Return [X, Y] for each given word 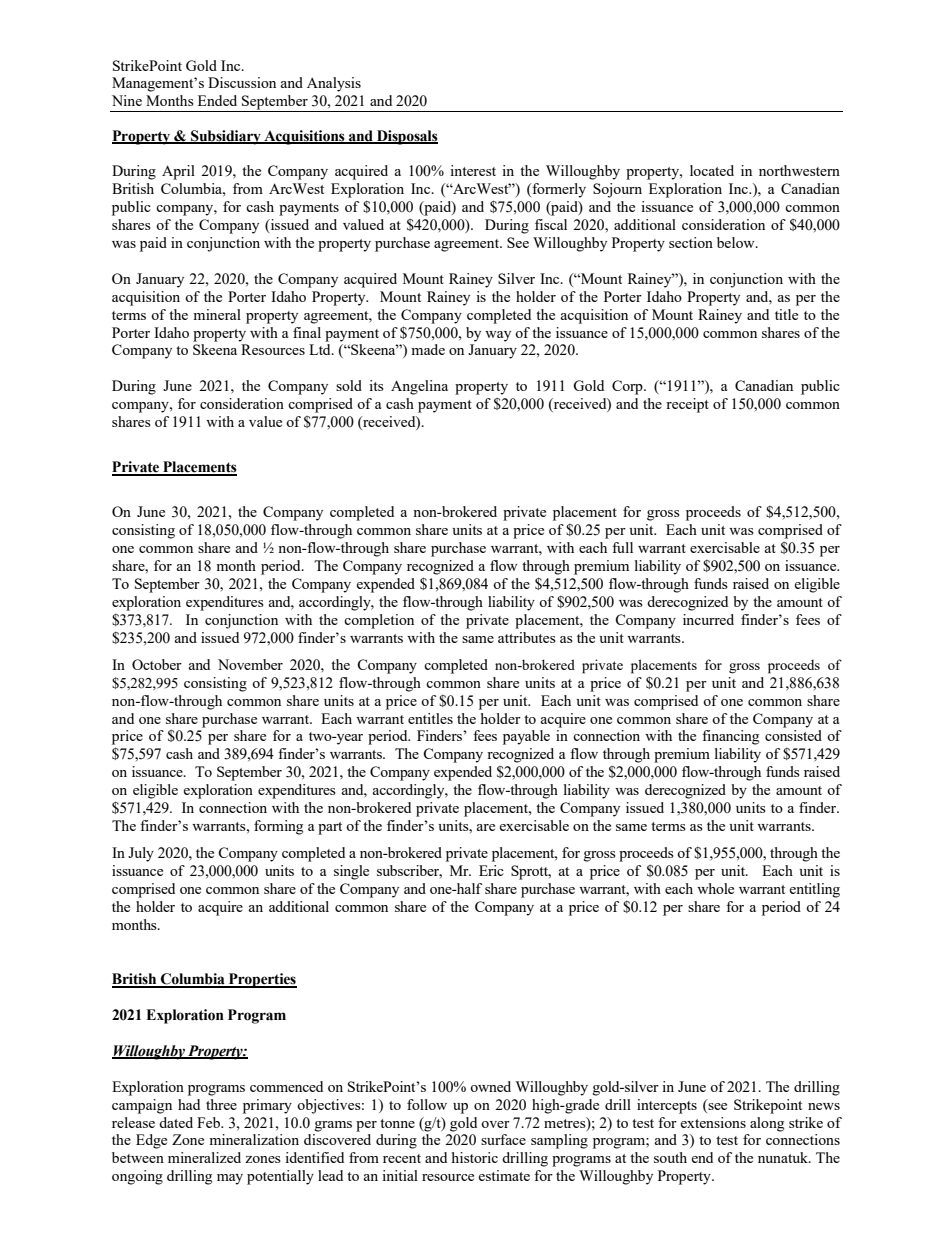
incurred [708, 619]
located [712, 170]
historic [475, 1157]
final [307, 332]
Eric [491, 870]
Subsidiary [226, 137]
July [141, 854]
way [498, 336]
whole [715, 888]
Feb [210, 1122]
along [767, 1124]
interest [473, 170]
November [250, 664]
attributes [527, 637]
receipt [687, 405]
